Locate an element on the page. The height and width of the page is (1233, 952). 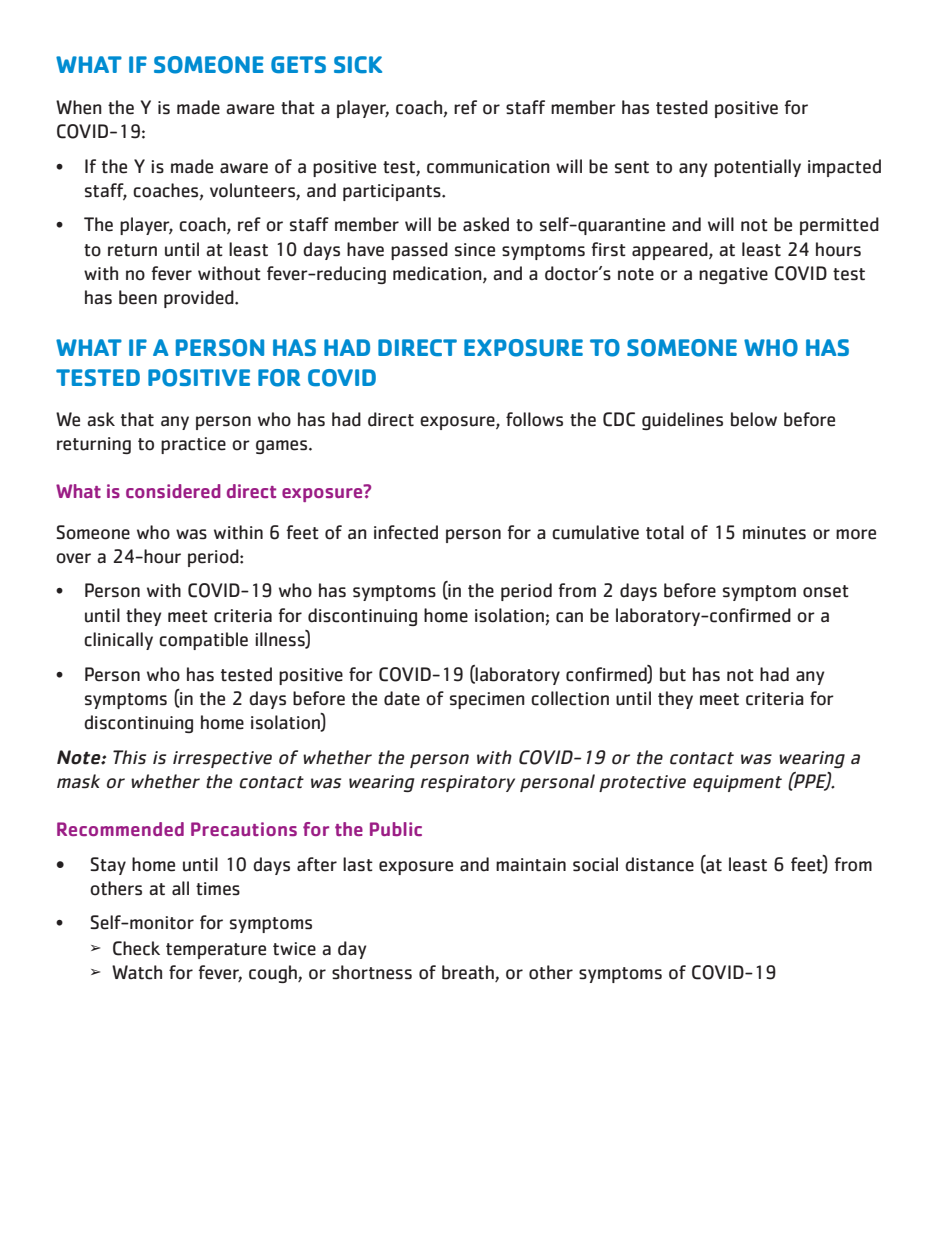
compatible is located at coordinates (203, 641).
